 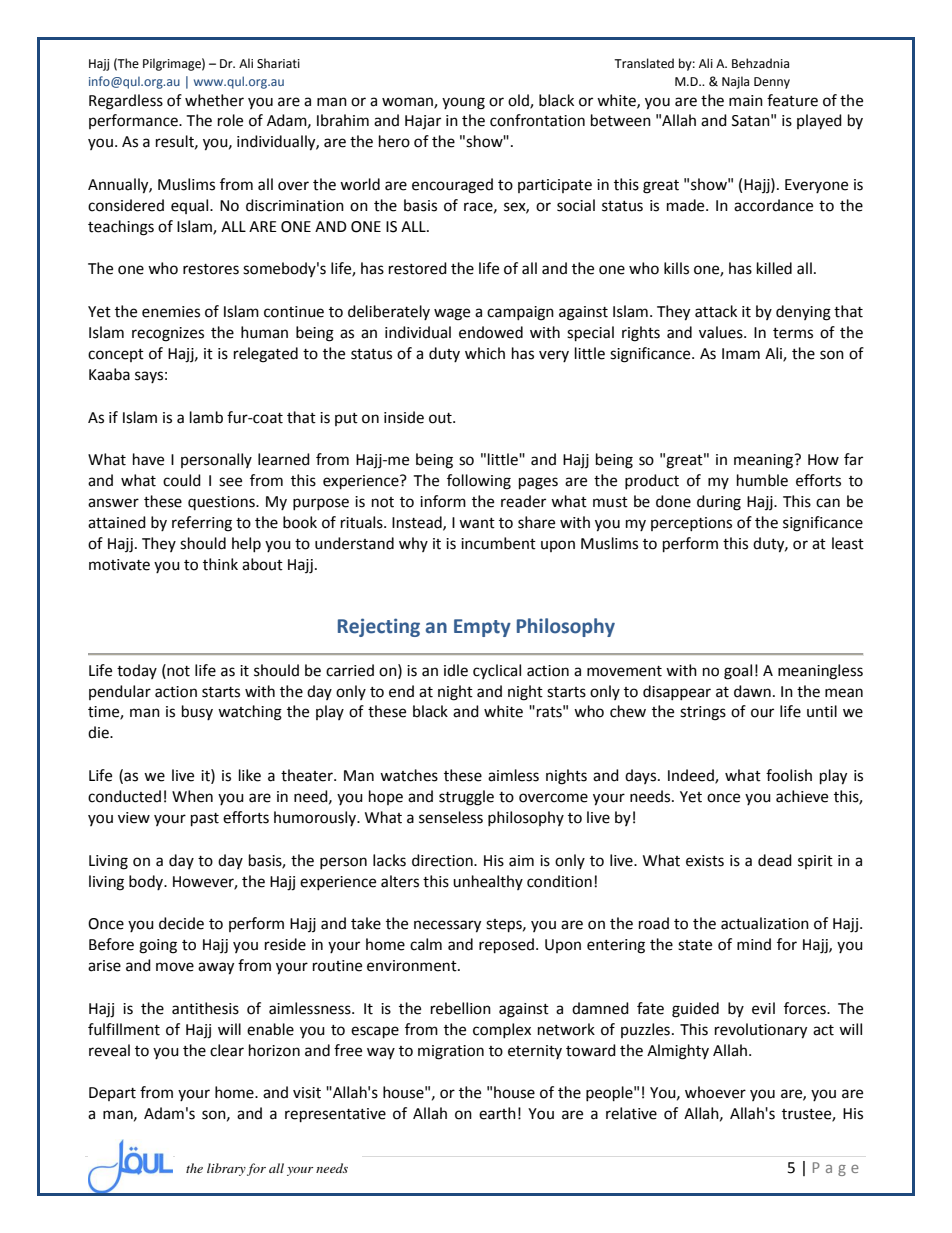 I want to click on goal, so click(x=738, y=672).
